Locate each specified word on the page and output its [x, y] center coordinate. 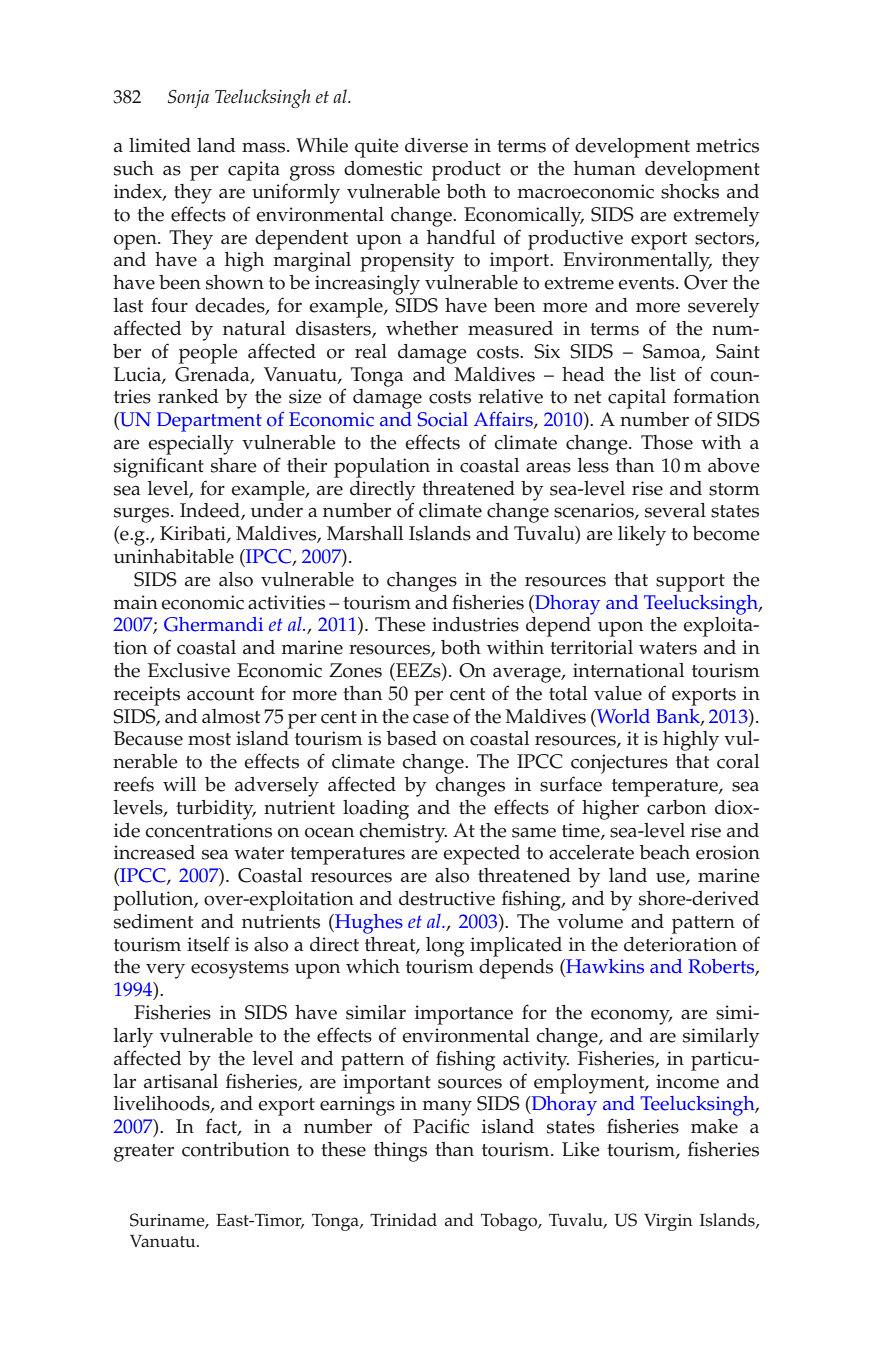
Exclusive [189, 670]
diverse [436, 145]
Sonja [188, 99]
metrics [727, 145]
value [618, 693]
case [431, 718]
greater [144, 1153]
